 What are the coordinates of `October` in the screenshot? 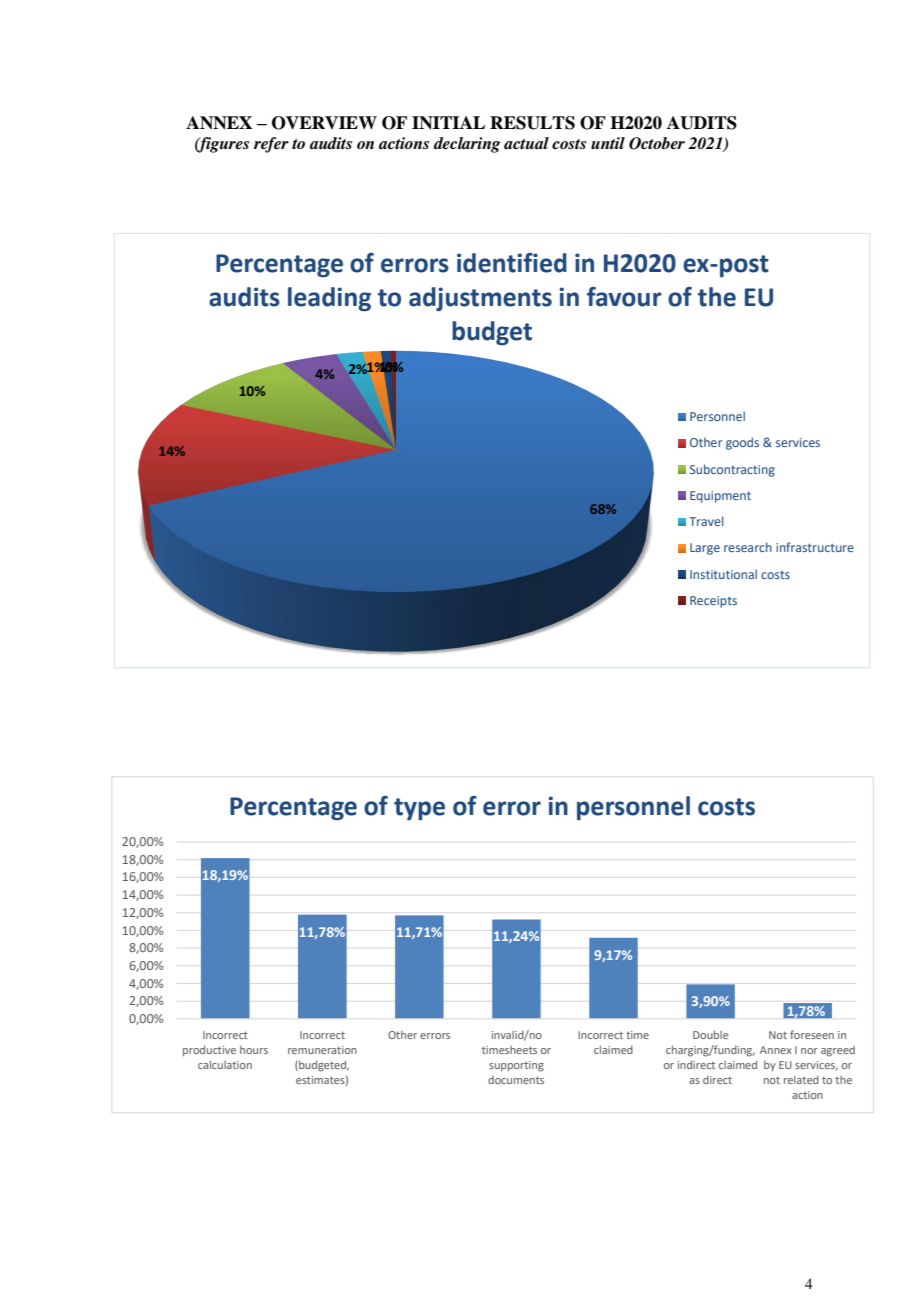 It's located at (657, 143).
